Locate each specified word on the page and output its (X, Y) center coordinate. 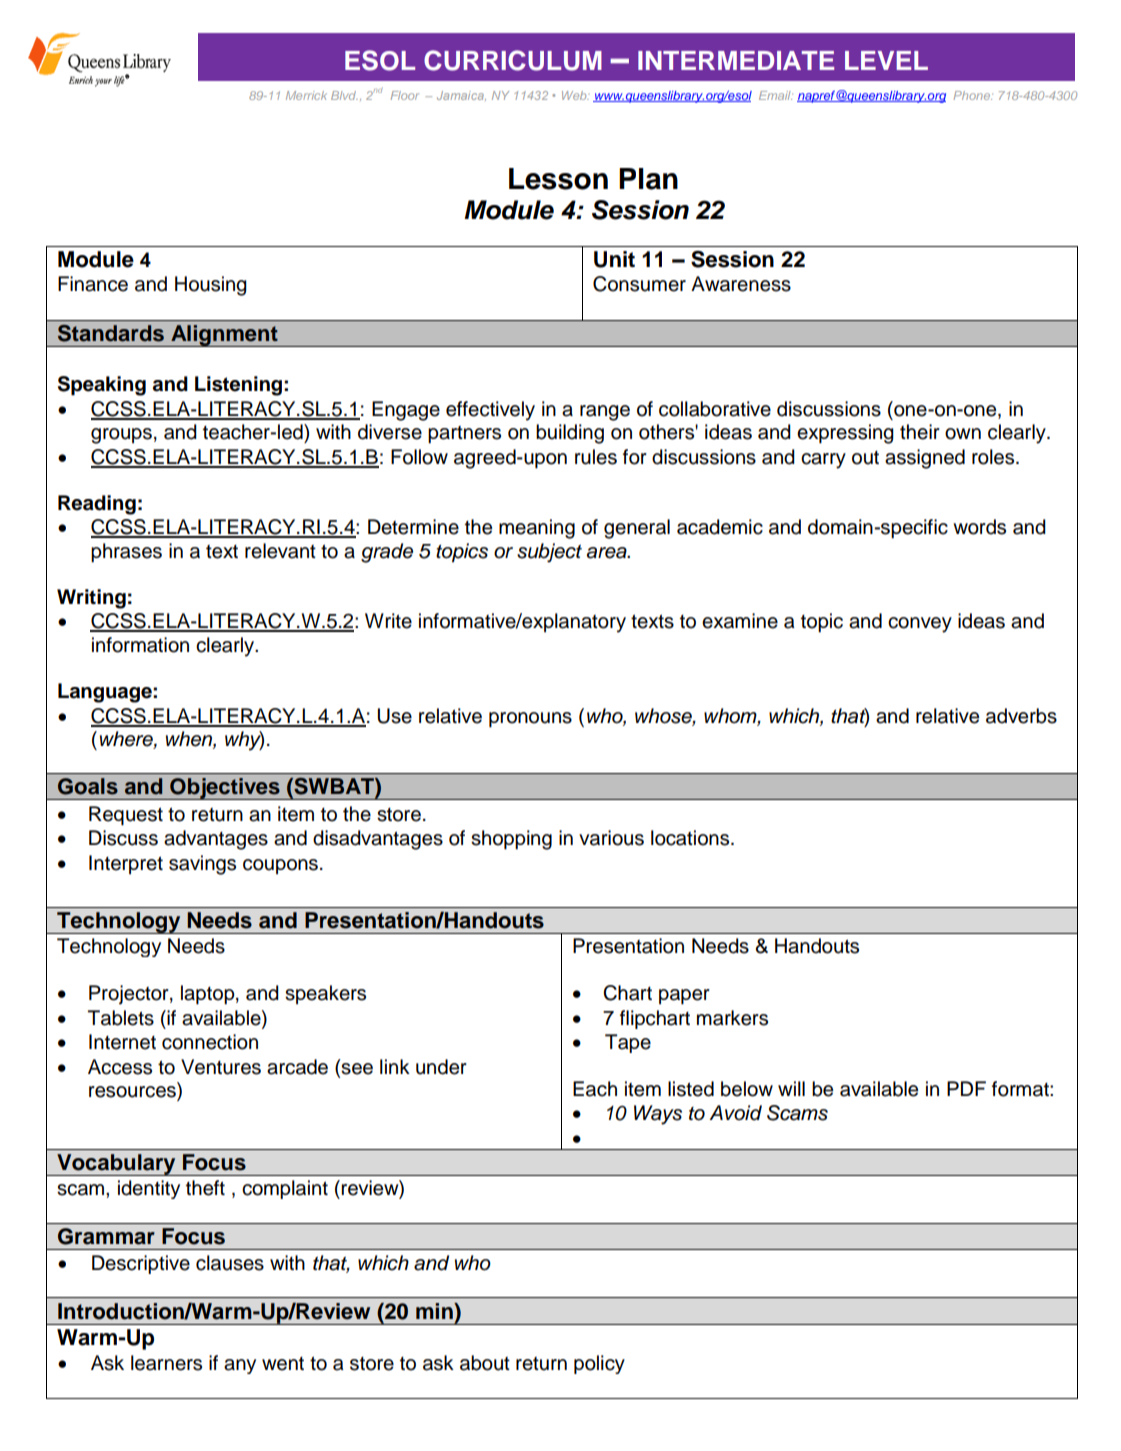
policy (599, 1364)
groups (121, 436)
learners (166, 1363)
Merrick (306, 95)
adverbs (1021, 716)
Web (575, 95)
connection (210, 1042)
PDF (966, 1088)
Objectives (225, 789)
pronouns (530, 720)
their (920, 432)
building (570, 434)
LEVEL (886, 60)
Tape (628, 1043)
